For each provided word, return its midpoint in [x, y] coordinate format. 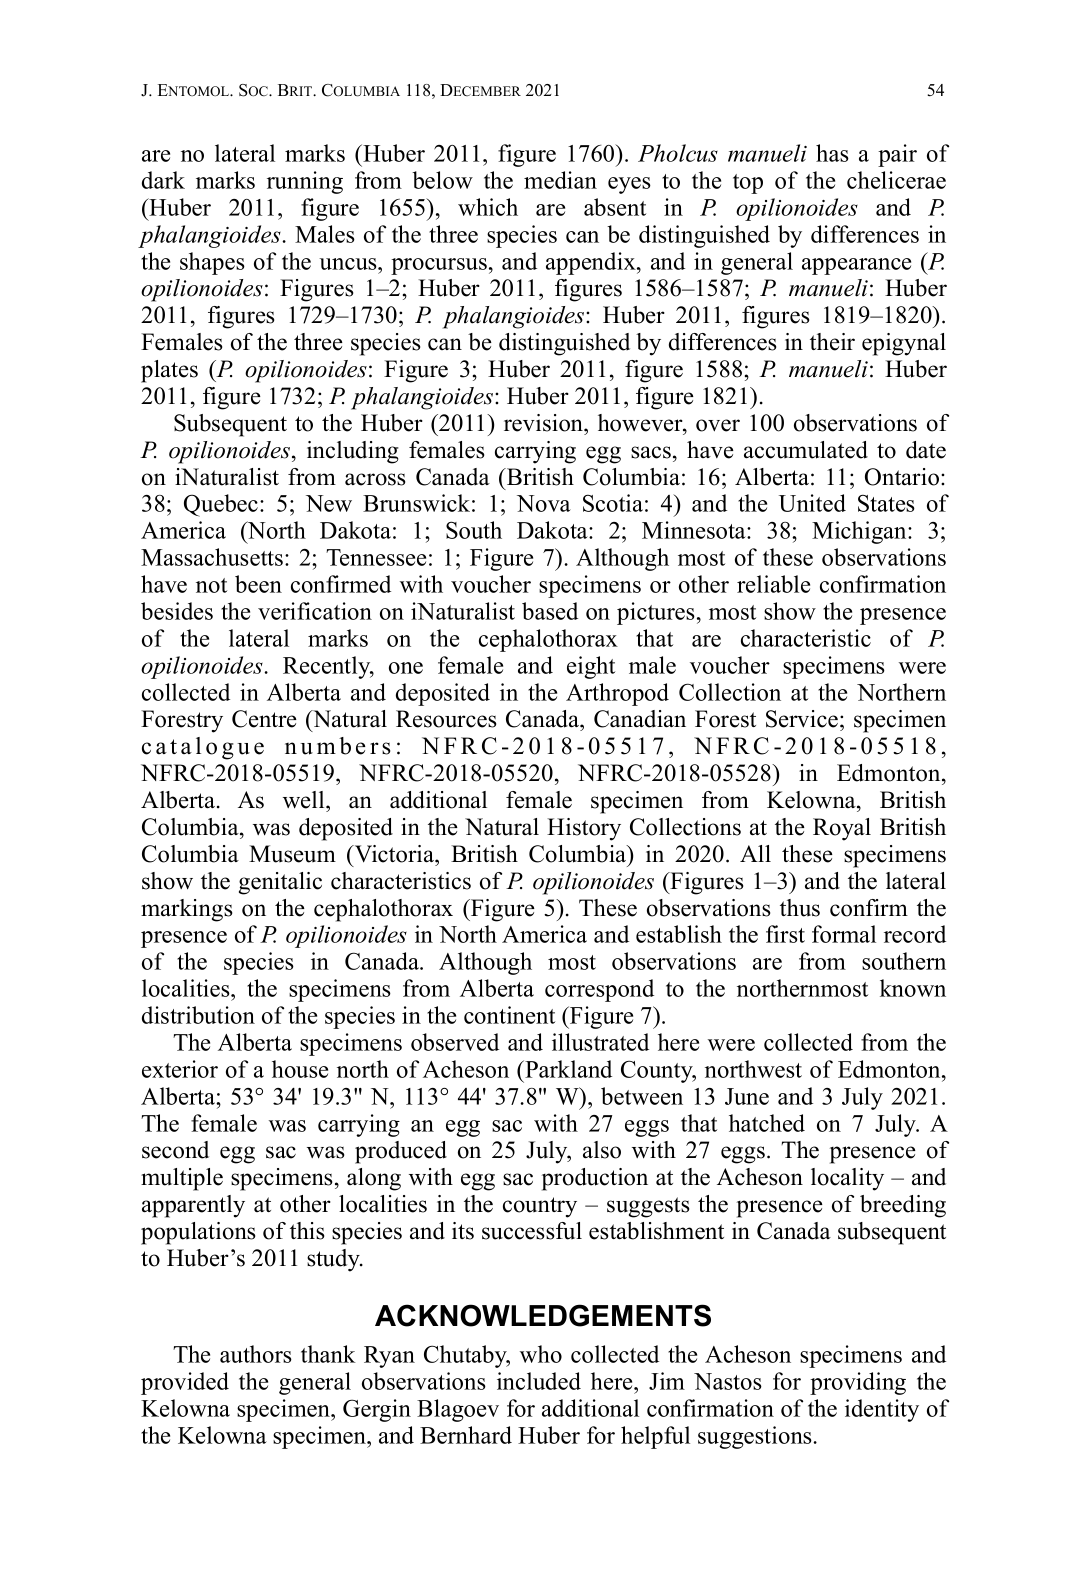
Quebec [221, 505]
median [560, 180]
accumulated [806, 450]
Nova [544, 503]
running [305, 182]
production [595, 1179]
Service [802, 719]
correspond [599, 990]
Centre [264, 719]
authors [256, 1354]
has [832, 153]
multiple [182, 1179]
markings [186, 910]
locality [847, 1179]
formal [844, 934]
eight [591, 667]
